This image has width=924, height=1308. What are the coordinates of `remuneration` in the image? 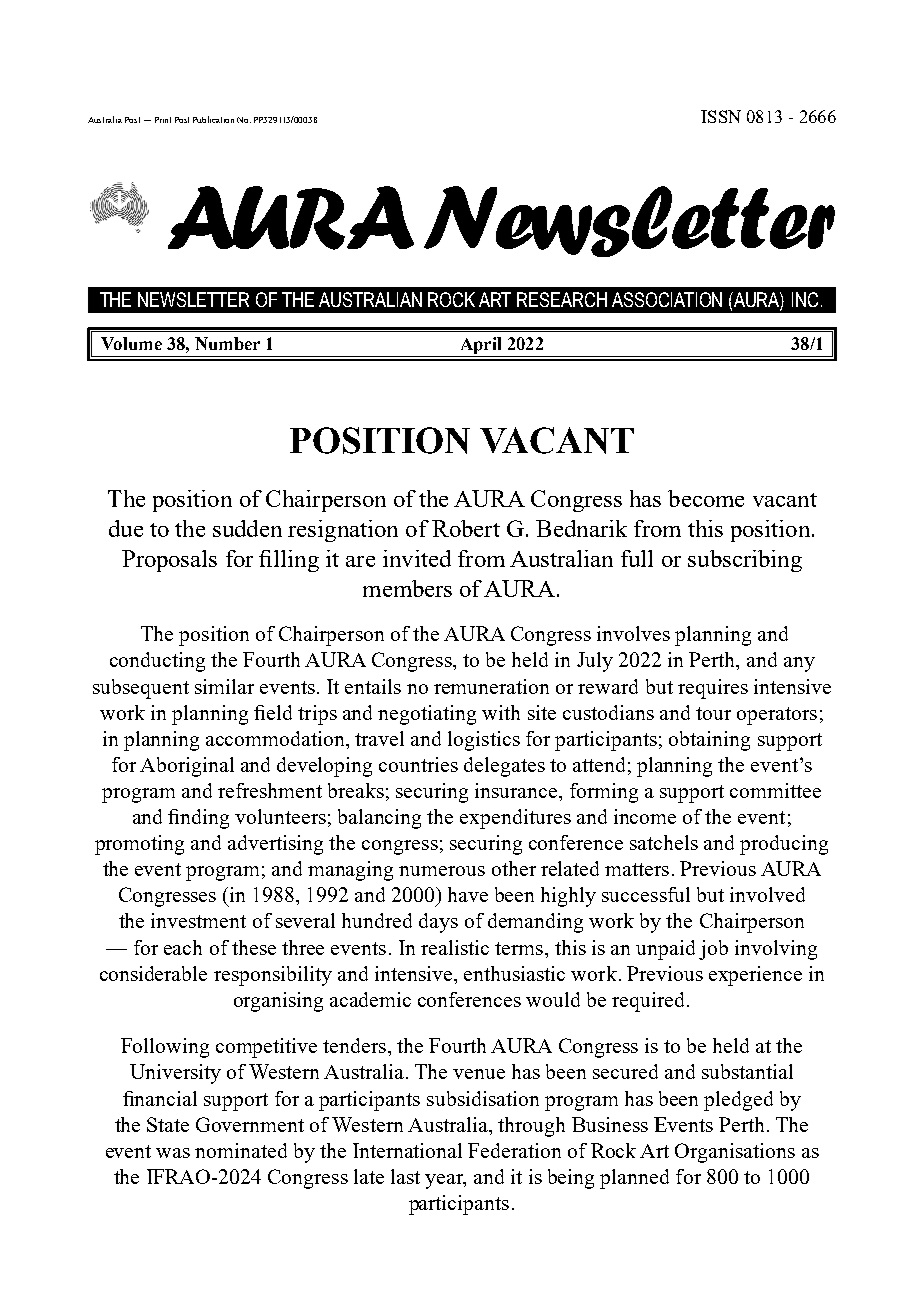 It's located at (491, 686).
